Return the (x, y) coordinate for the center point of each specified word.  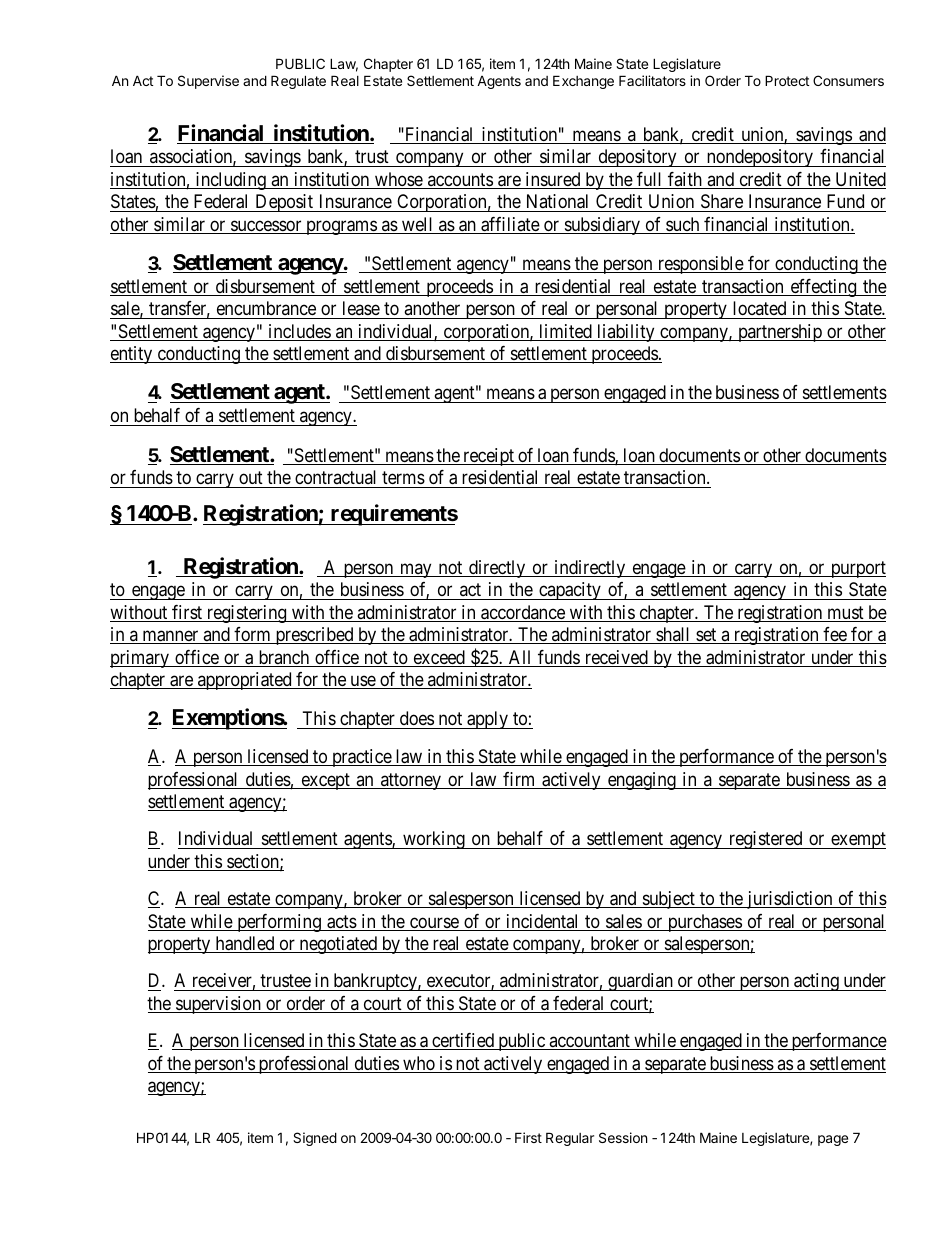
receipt (489, 457)
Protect (787, 80)
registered (765, 840)
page (833, 1140)
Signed (315, 1139)
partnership (780, 333)
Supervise (208, 82)
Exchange (583, 82)
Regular (570, 1139)
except (325, 781)
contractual (336, 479)
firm (519, 780)
